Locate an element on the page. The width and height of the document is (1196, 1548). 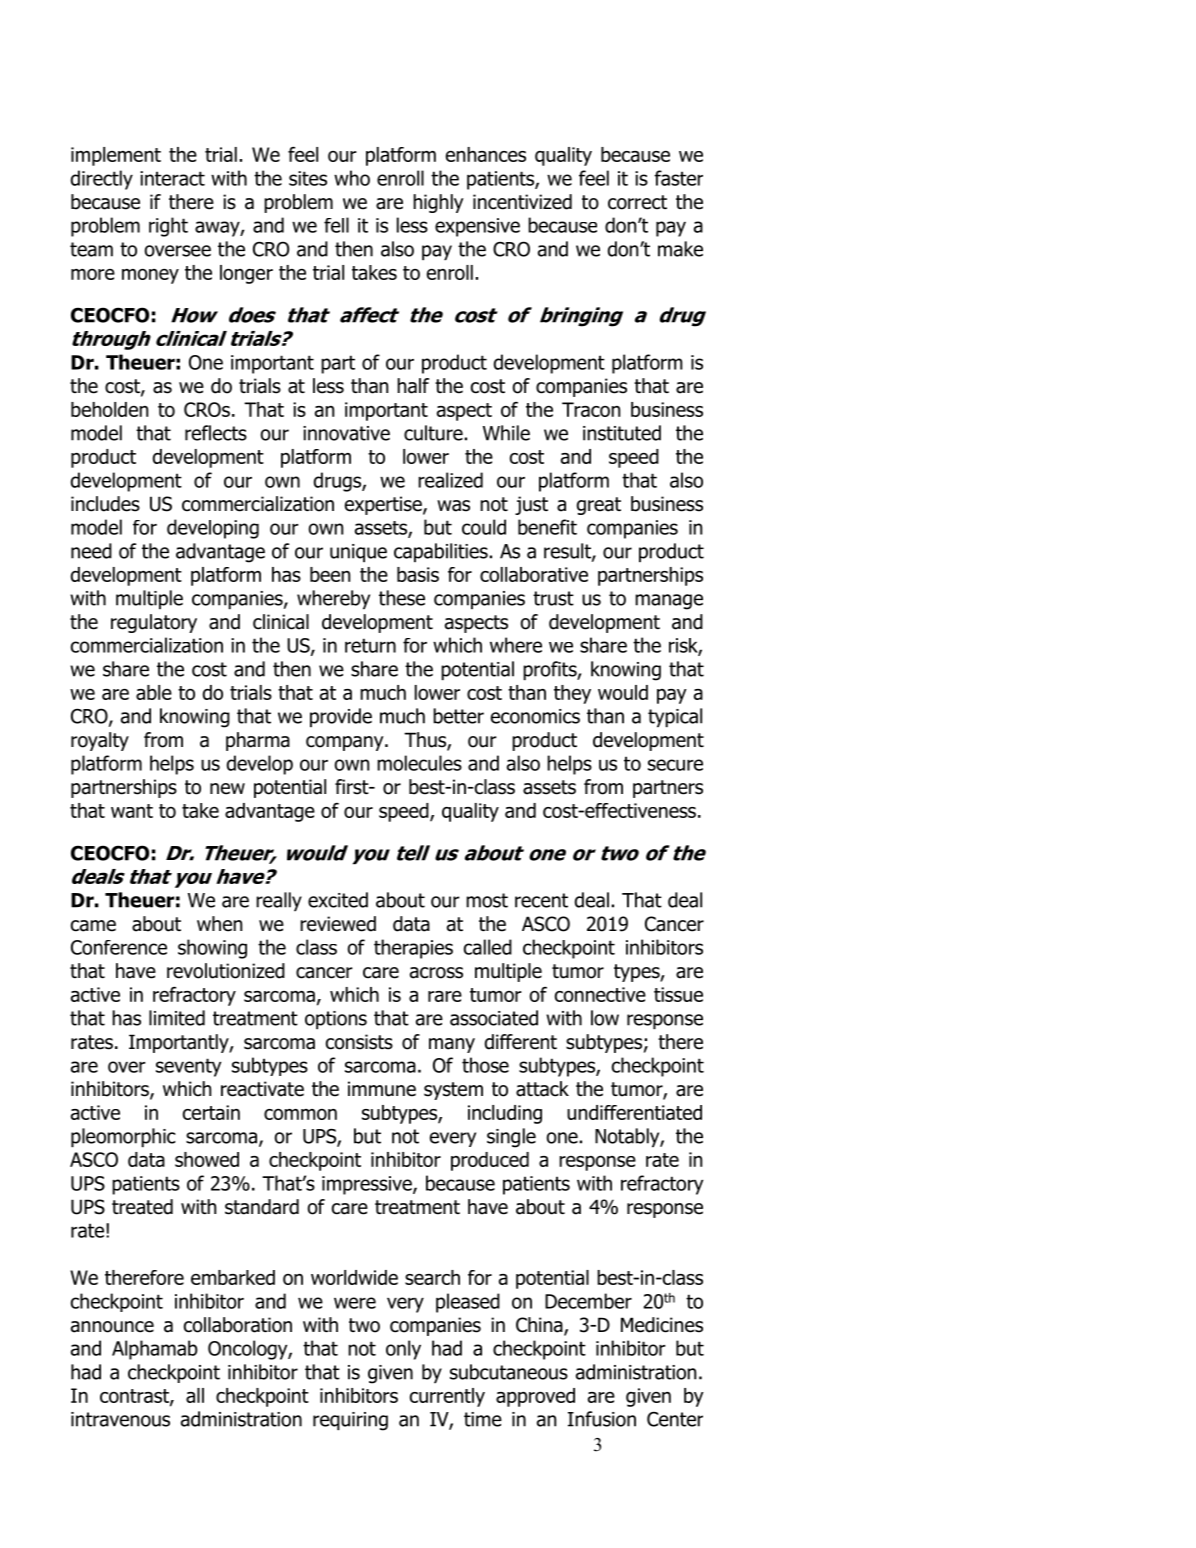
immune is located at coordinates (382, 1089).
